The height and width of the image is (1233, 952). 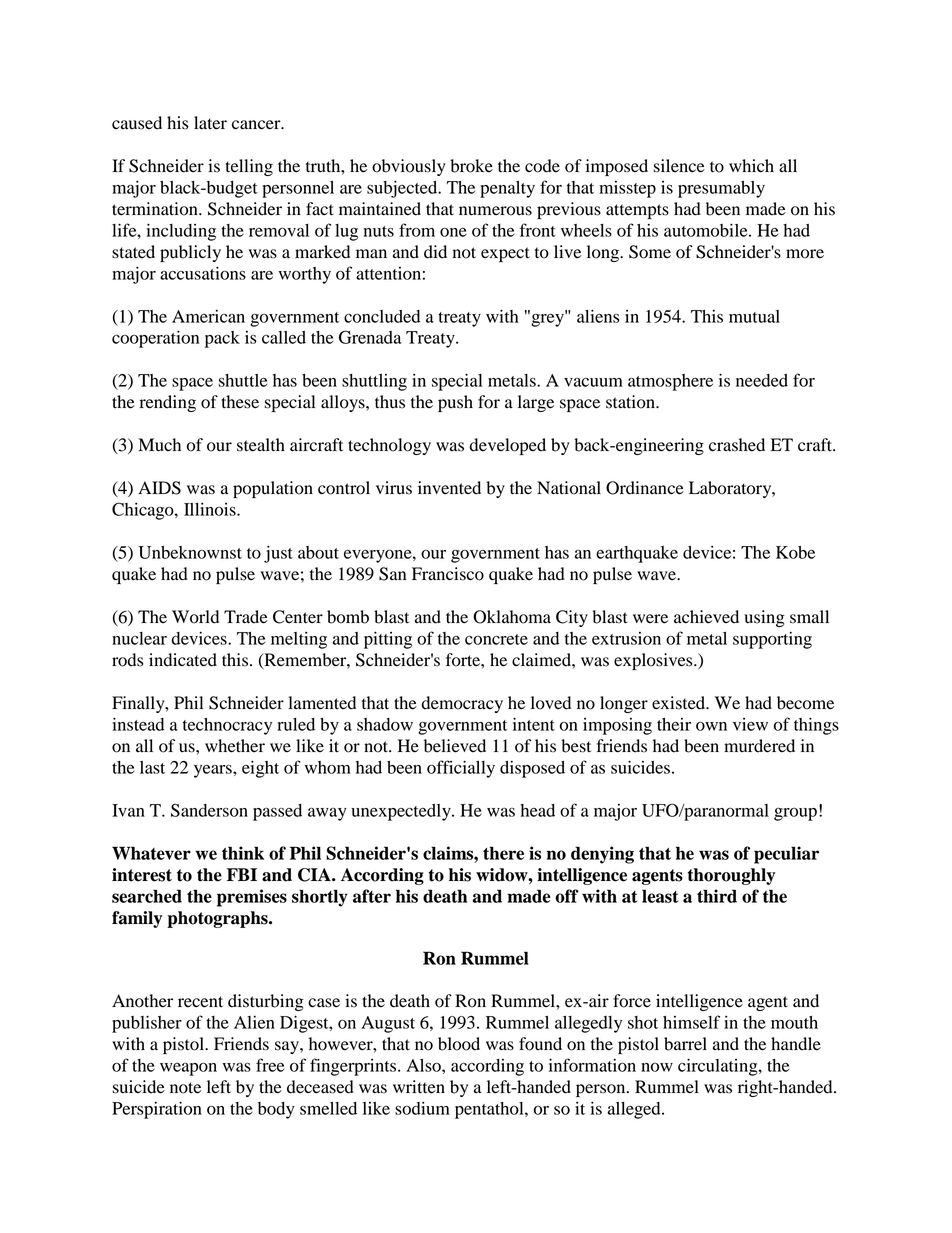 I want to click on note, so click(x=185, y=1088).
